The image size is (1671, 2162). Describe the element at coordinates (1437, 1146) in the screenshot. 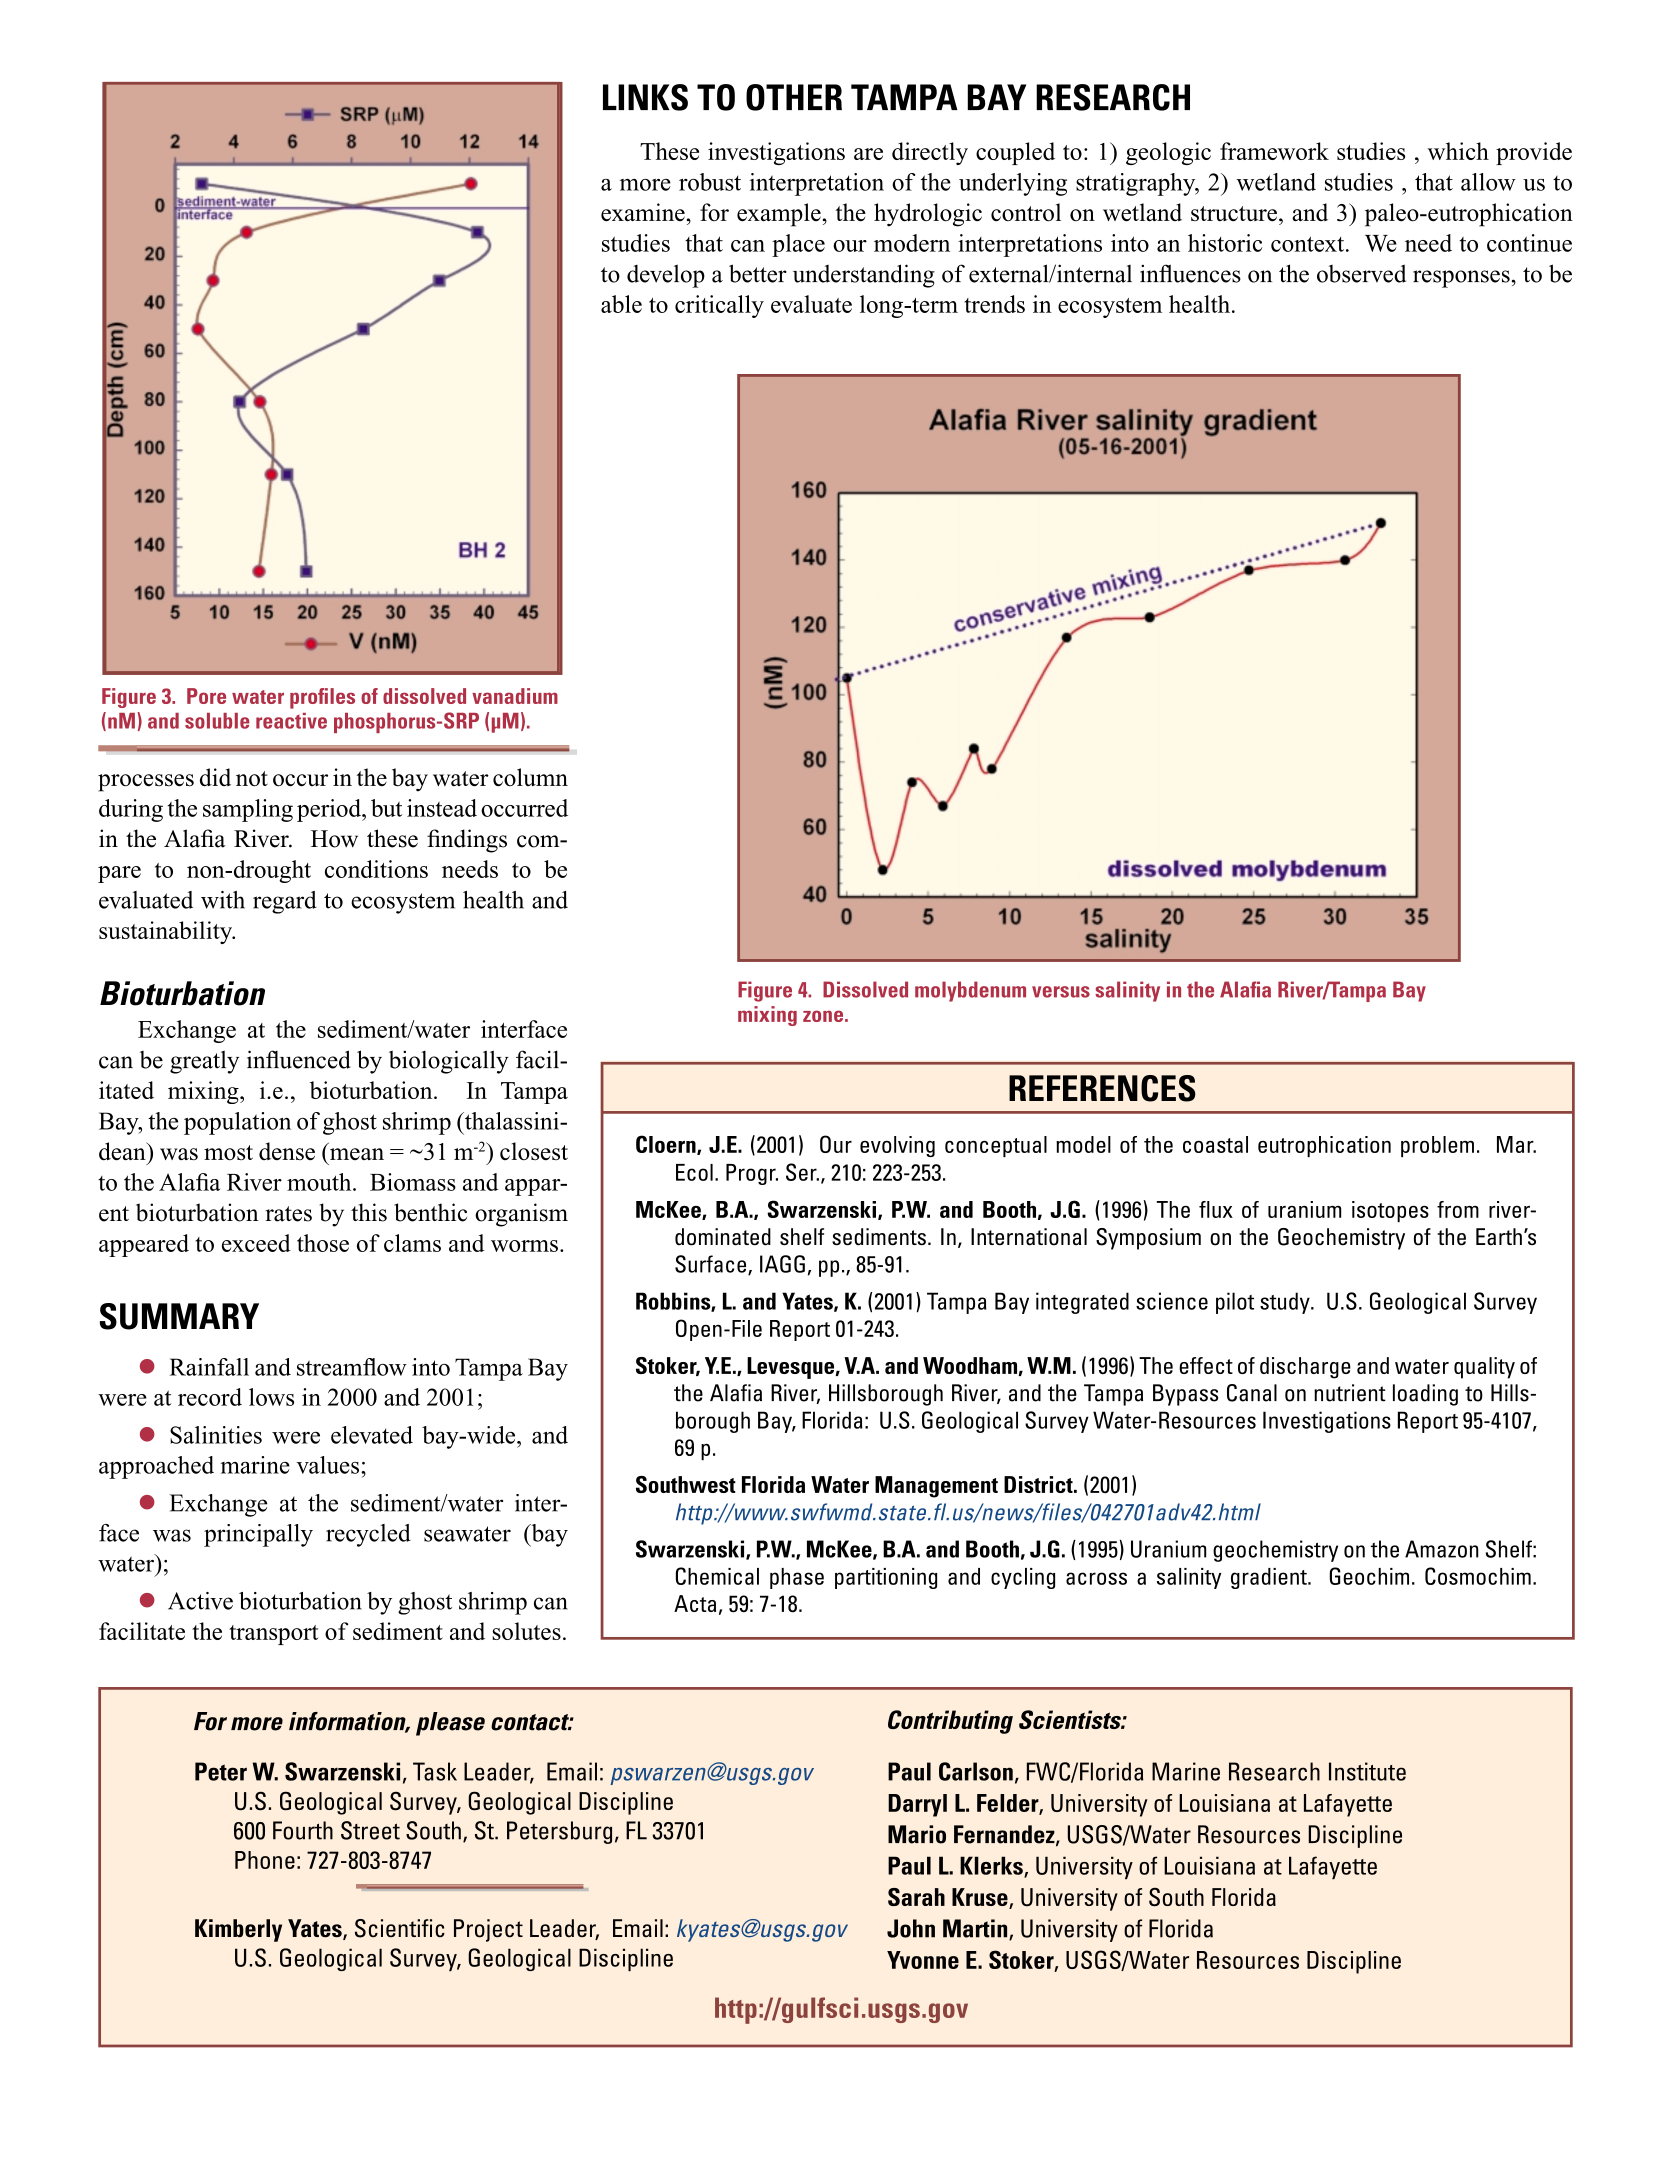

I see `problem` at that location.
